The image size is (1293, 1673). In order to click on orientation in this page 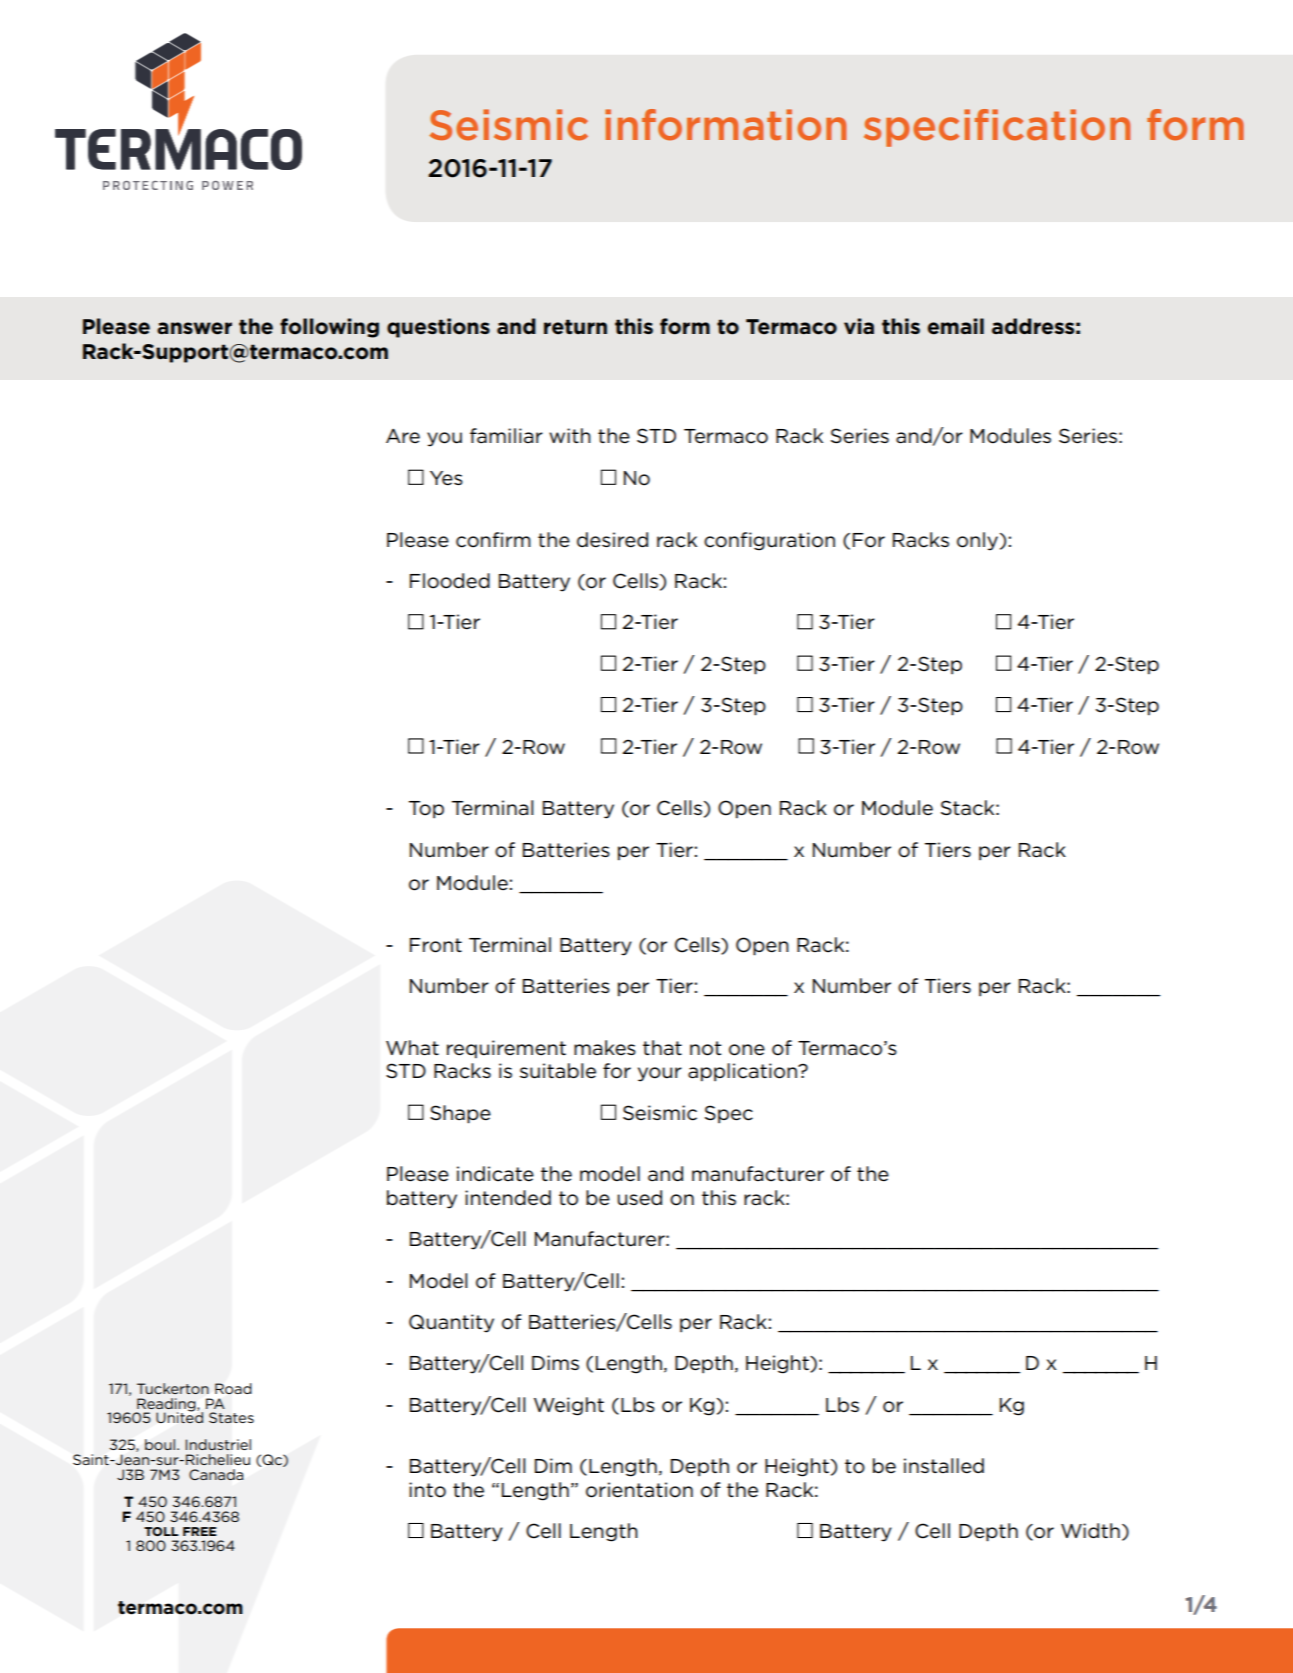, I will do `click(639, 1490)`.
